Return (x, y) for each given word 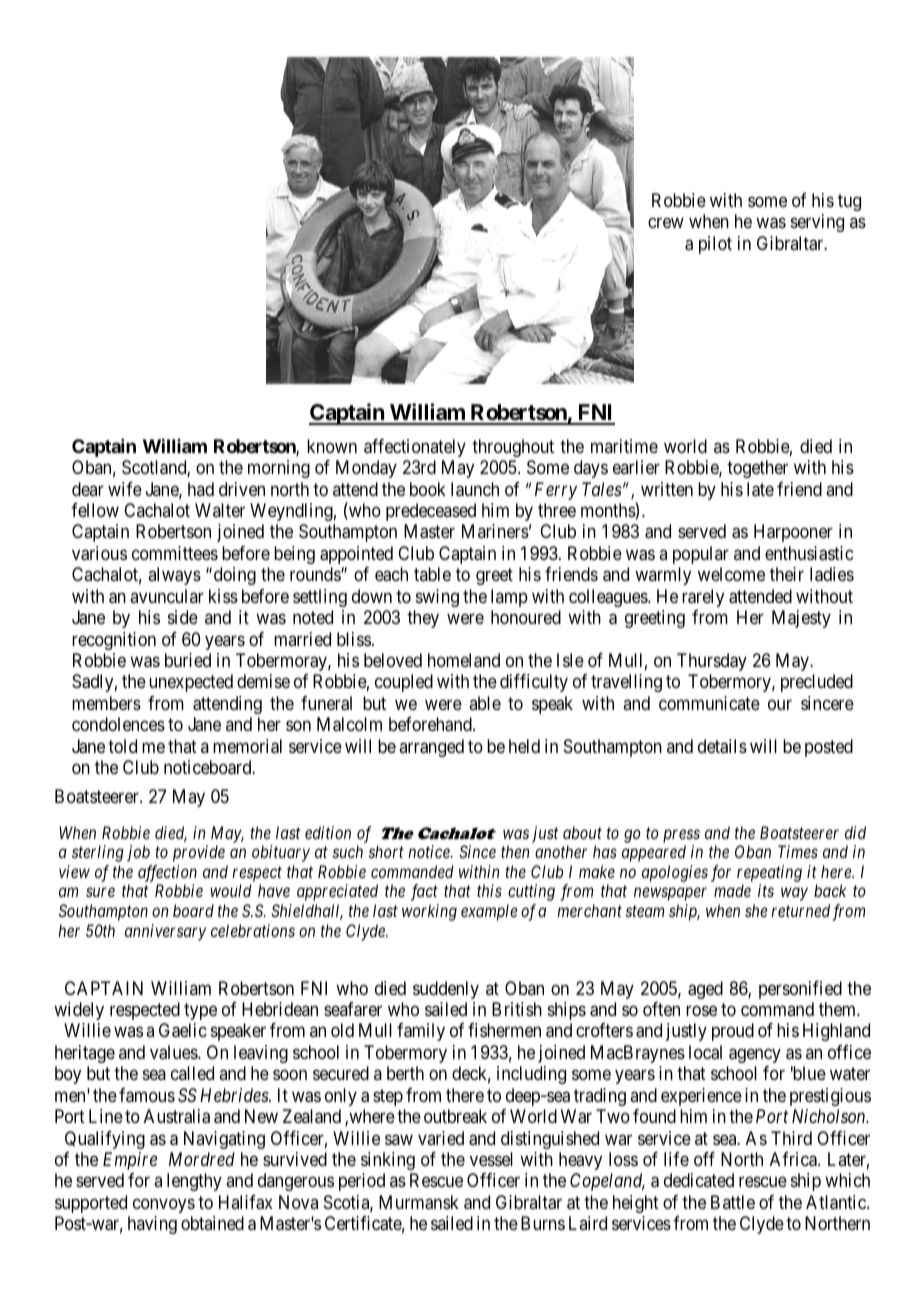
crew (666, 223)
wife (125, 489)
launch (475, 489)
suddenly (446, 990)
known (332, 446)
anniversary (165, 932)
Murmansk (419, 1202)
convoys (164, 1205)
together (757, 469)
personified (800, 990)
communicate (709, 703)
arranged (431, 748)
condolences (118, 724)
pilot (715, 245)
